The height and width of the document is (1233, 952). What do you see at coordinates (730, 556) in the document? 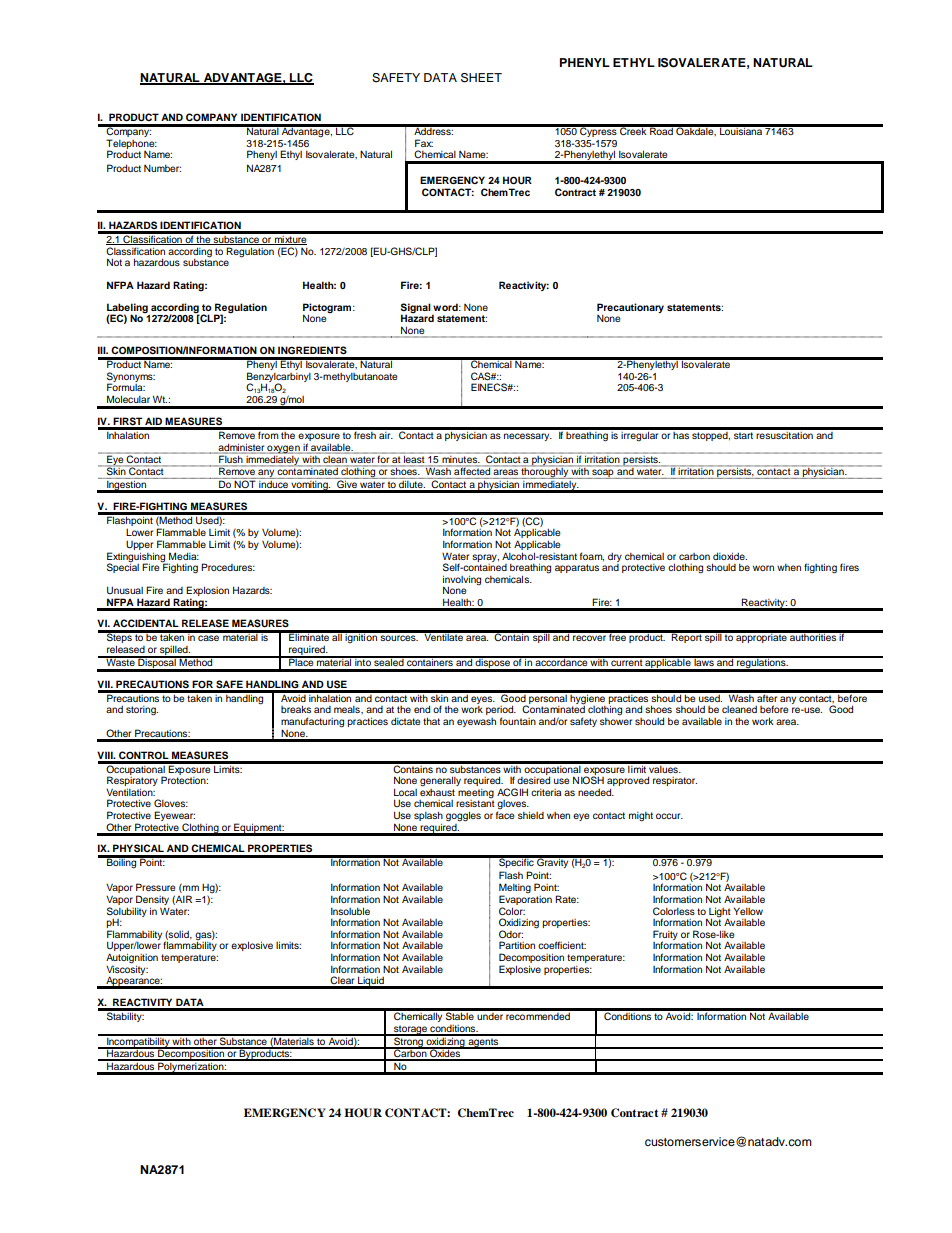
I see `dioxide` at bounding box center [730, 556].
